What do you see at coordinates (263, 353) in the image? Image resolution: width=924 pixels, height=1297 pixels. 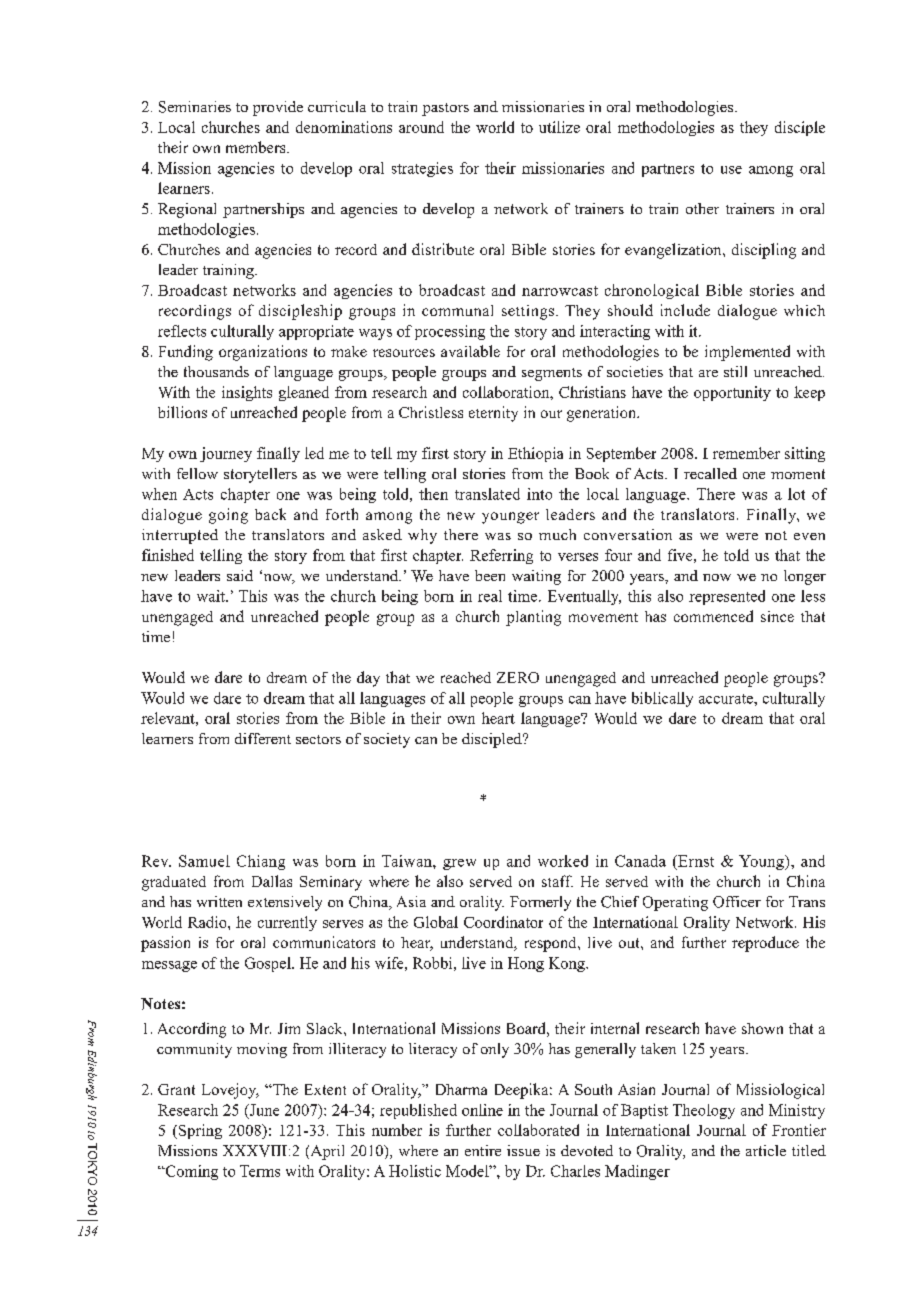 I see `organizations` at bounding box center [263, 353].
